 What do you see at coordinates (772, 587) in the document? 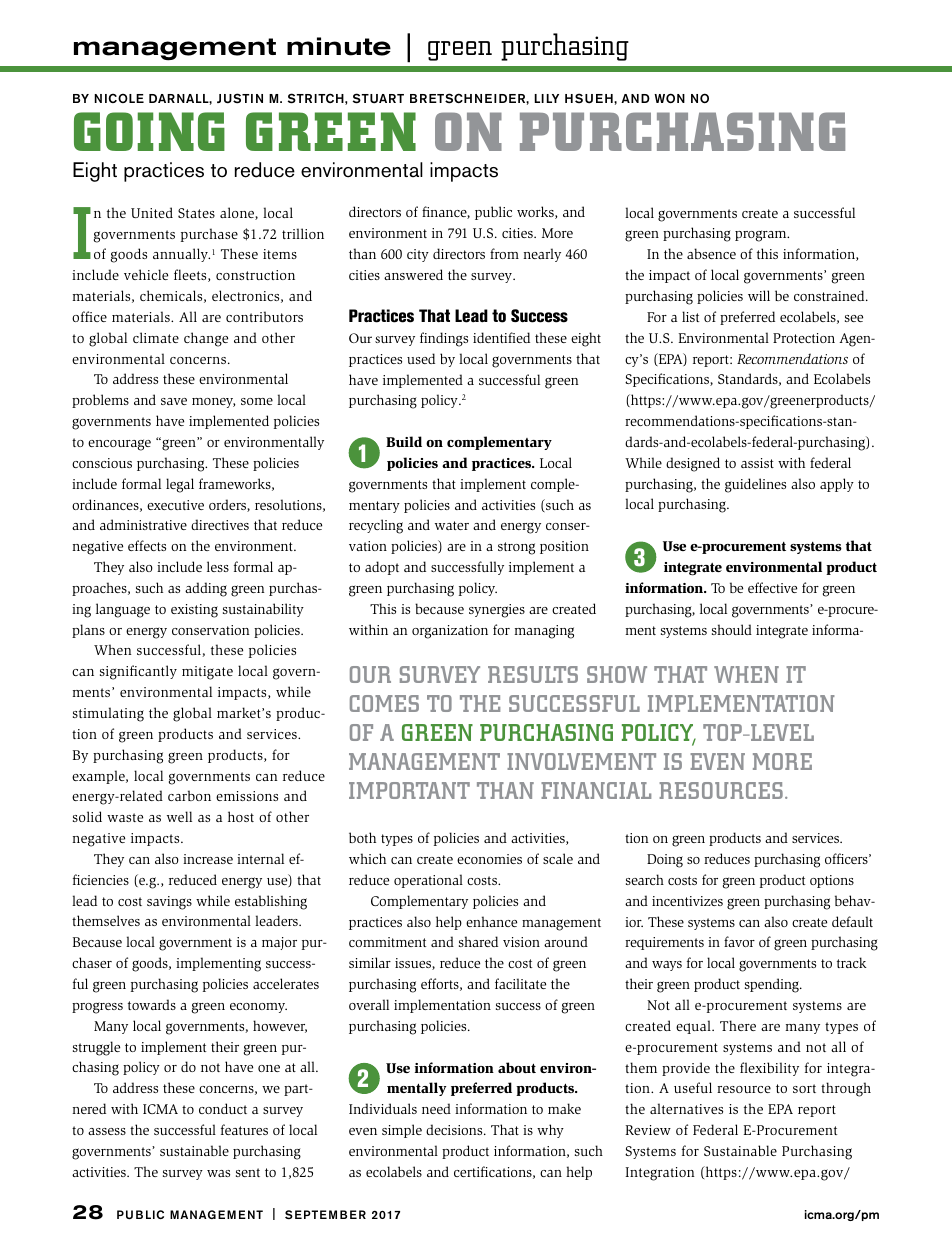
I see `effective` at bounding box center [772, 587].
